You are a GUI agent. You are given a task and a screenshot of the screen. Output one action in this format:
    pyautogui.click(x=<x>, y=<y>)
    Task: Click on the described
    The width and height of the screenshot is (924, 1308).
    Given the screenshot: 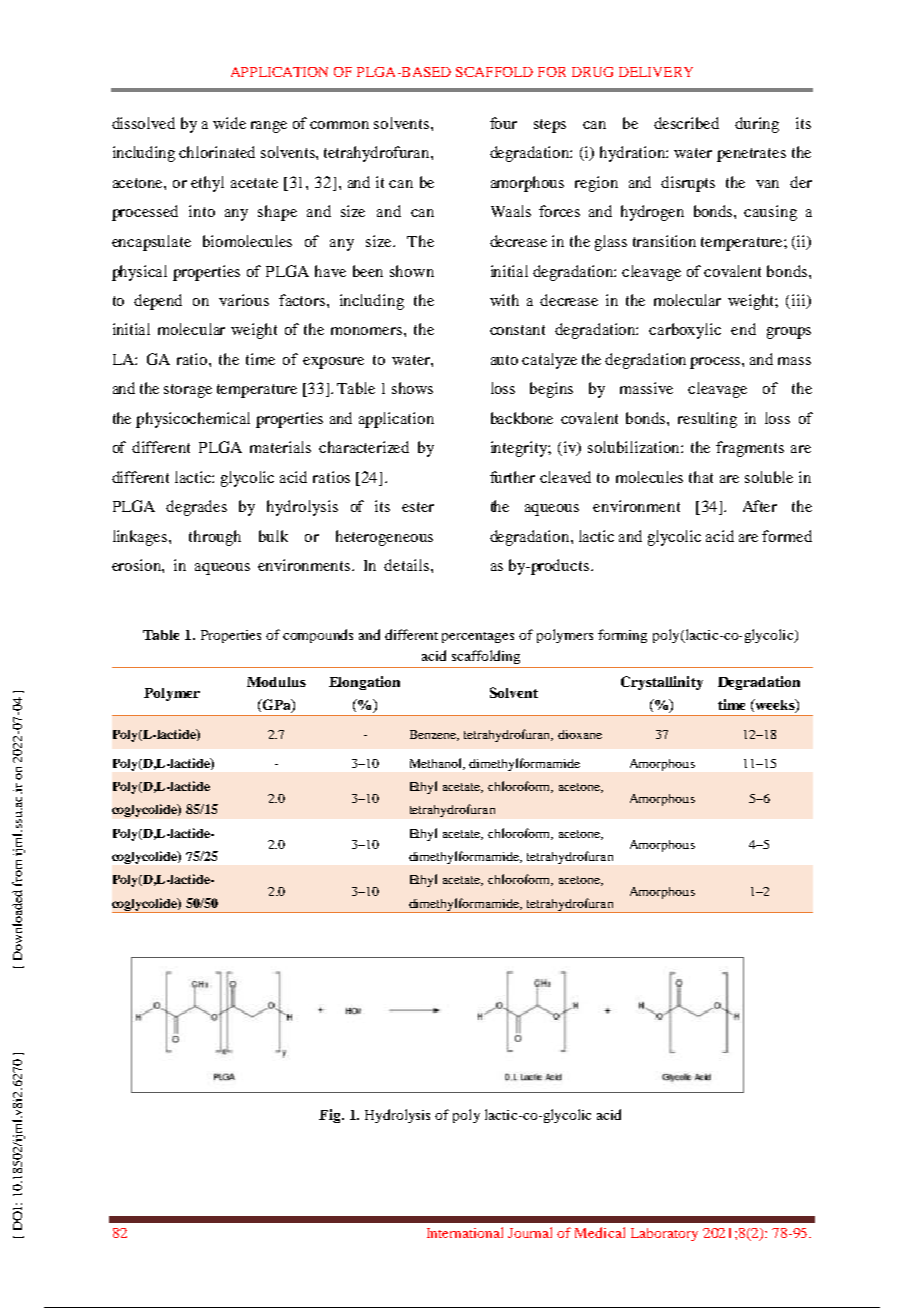 What is the action you would take?
    pyautogui.click(x=686, y=123)
